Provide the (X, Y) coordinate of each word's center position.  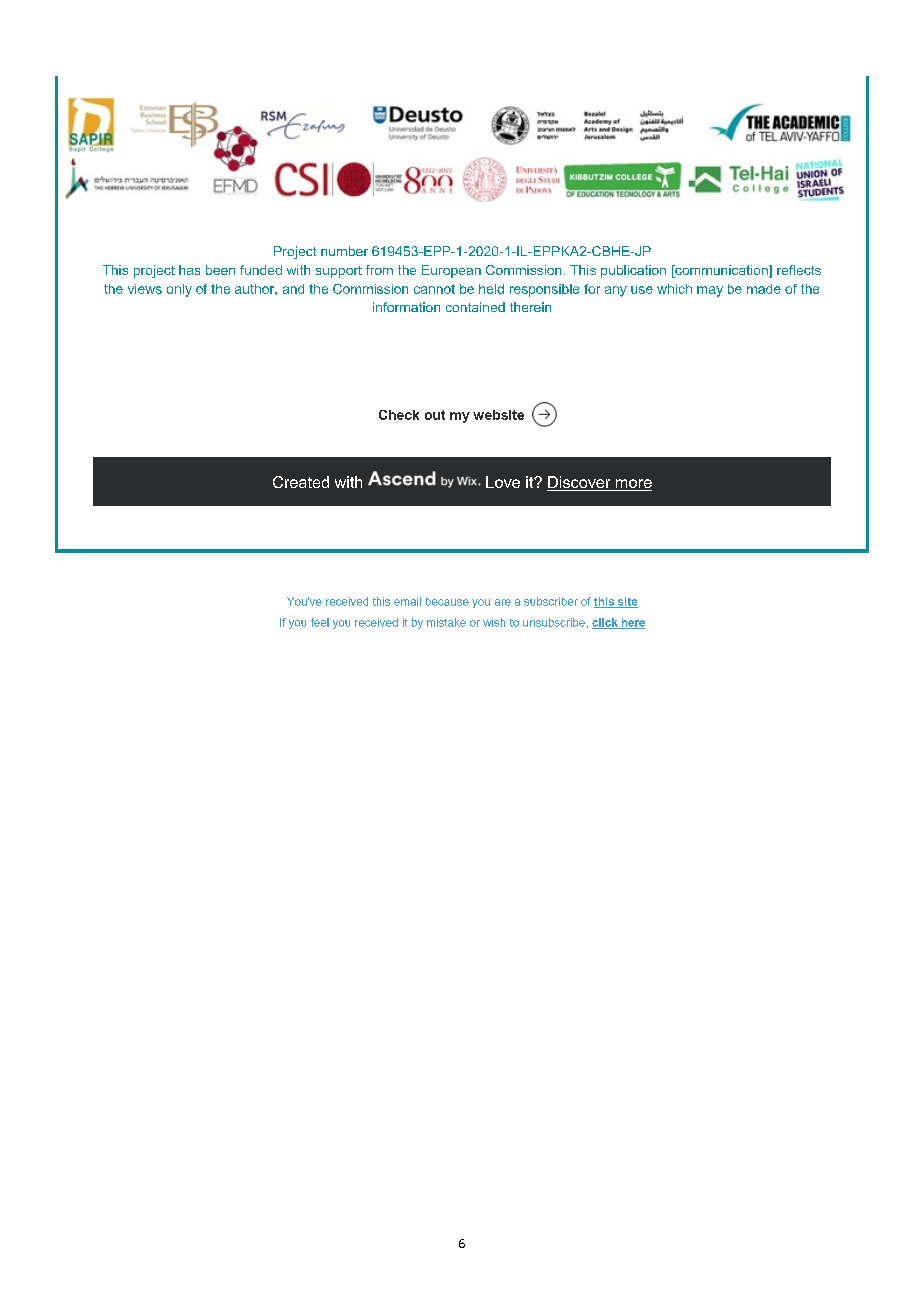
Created (301, 482)
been (220, 270)
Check (399, 415)
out (435, 415)
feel (320, 622)
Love (503, 482)
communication (721, 271)
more (632, 485)
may (710, 291)
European (451, 271)
